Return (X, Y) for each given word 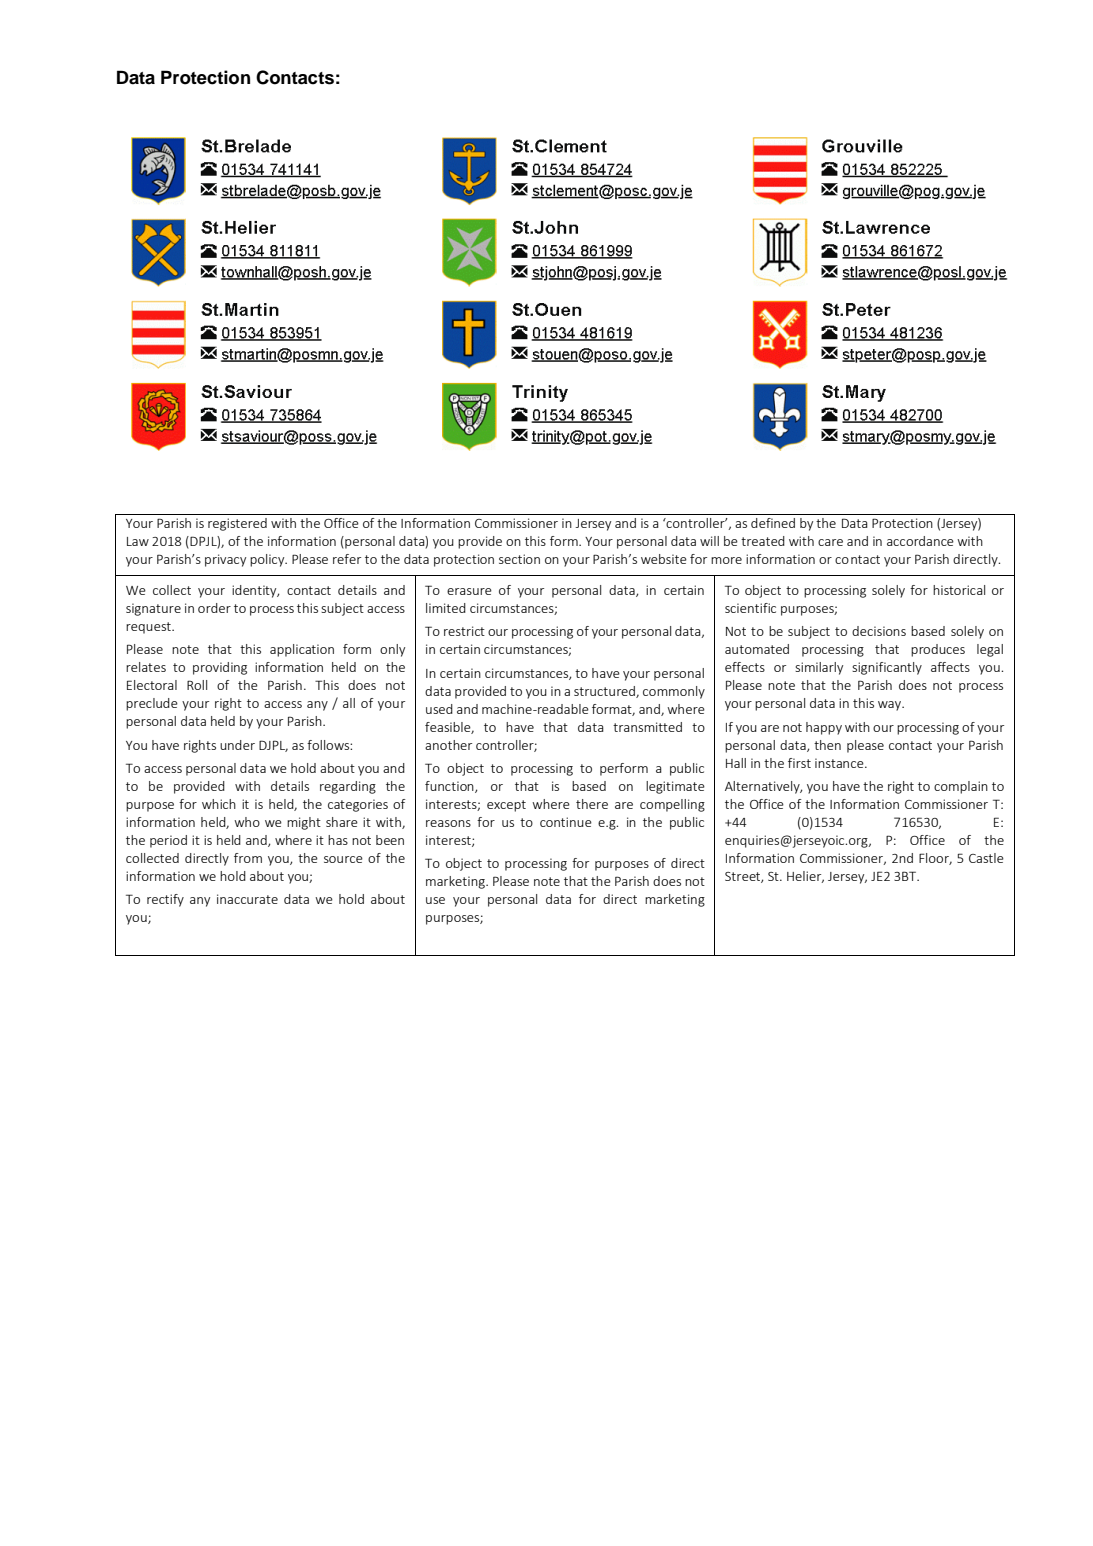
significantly (887, 668)
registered (237, 524)
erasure (469, 591)
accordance (920, 541)
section (519, 559)
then (827, 745)
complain (961, 787)
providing (220, 668)
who (247, 822)
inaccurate (247, 899)
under (237, 745)
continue (566, 822)
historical (959, 590)
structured (605, 692)
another (448, 745)
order (214, 608)
